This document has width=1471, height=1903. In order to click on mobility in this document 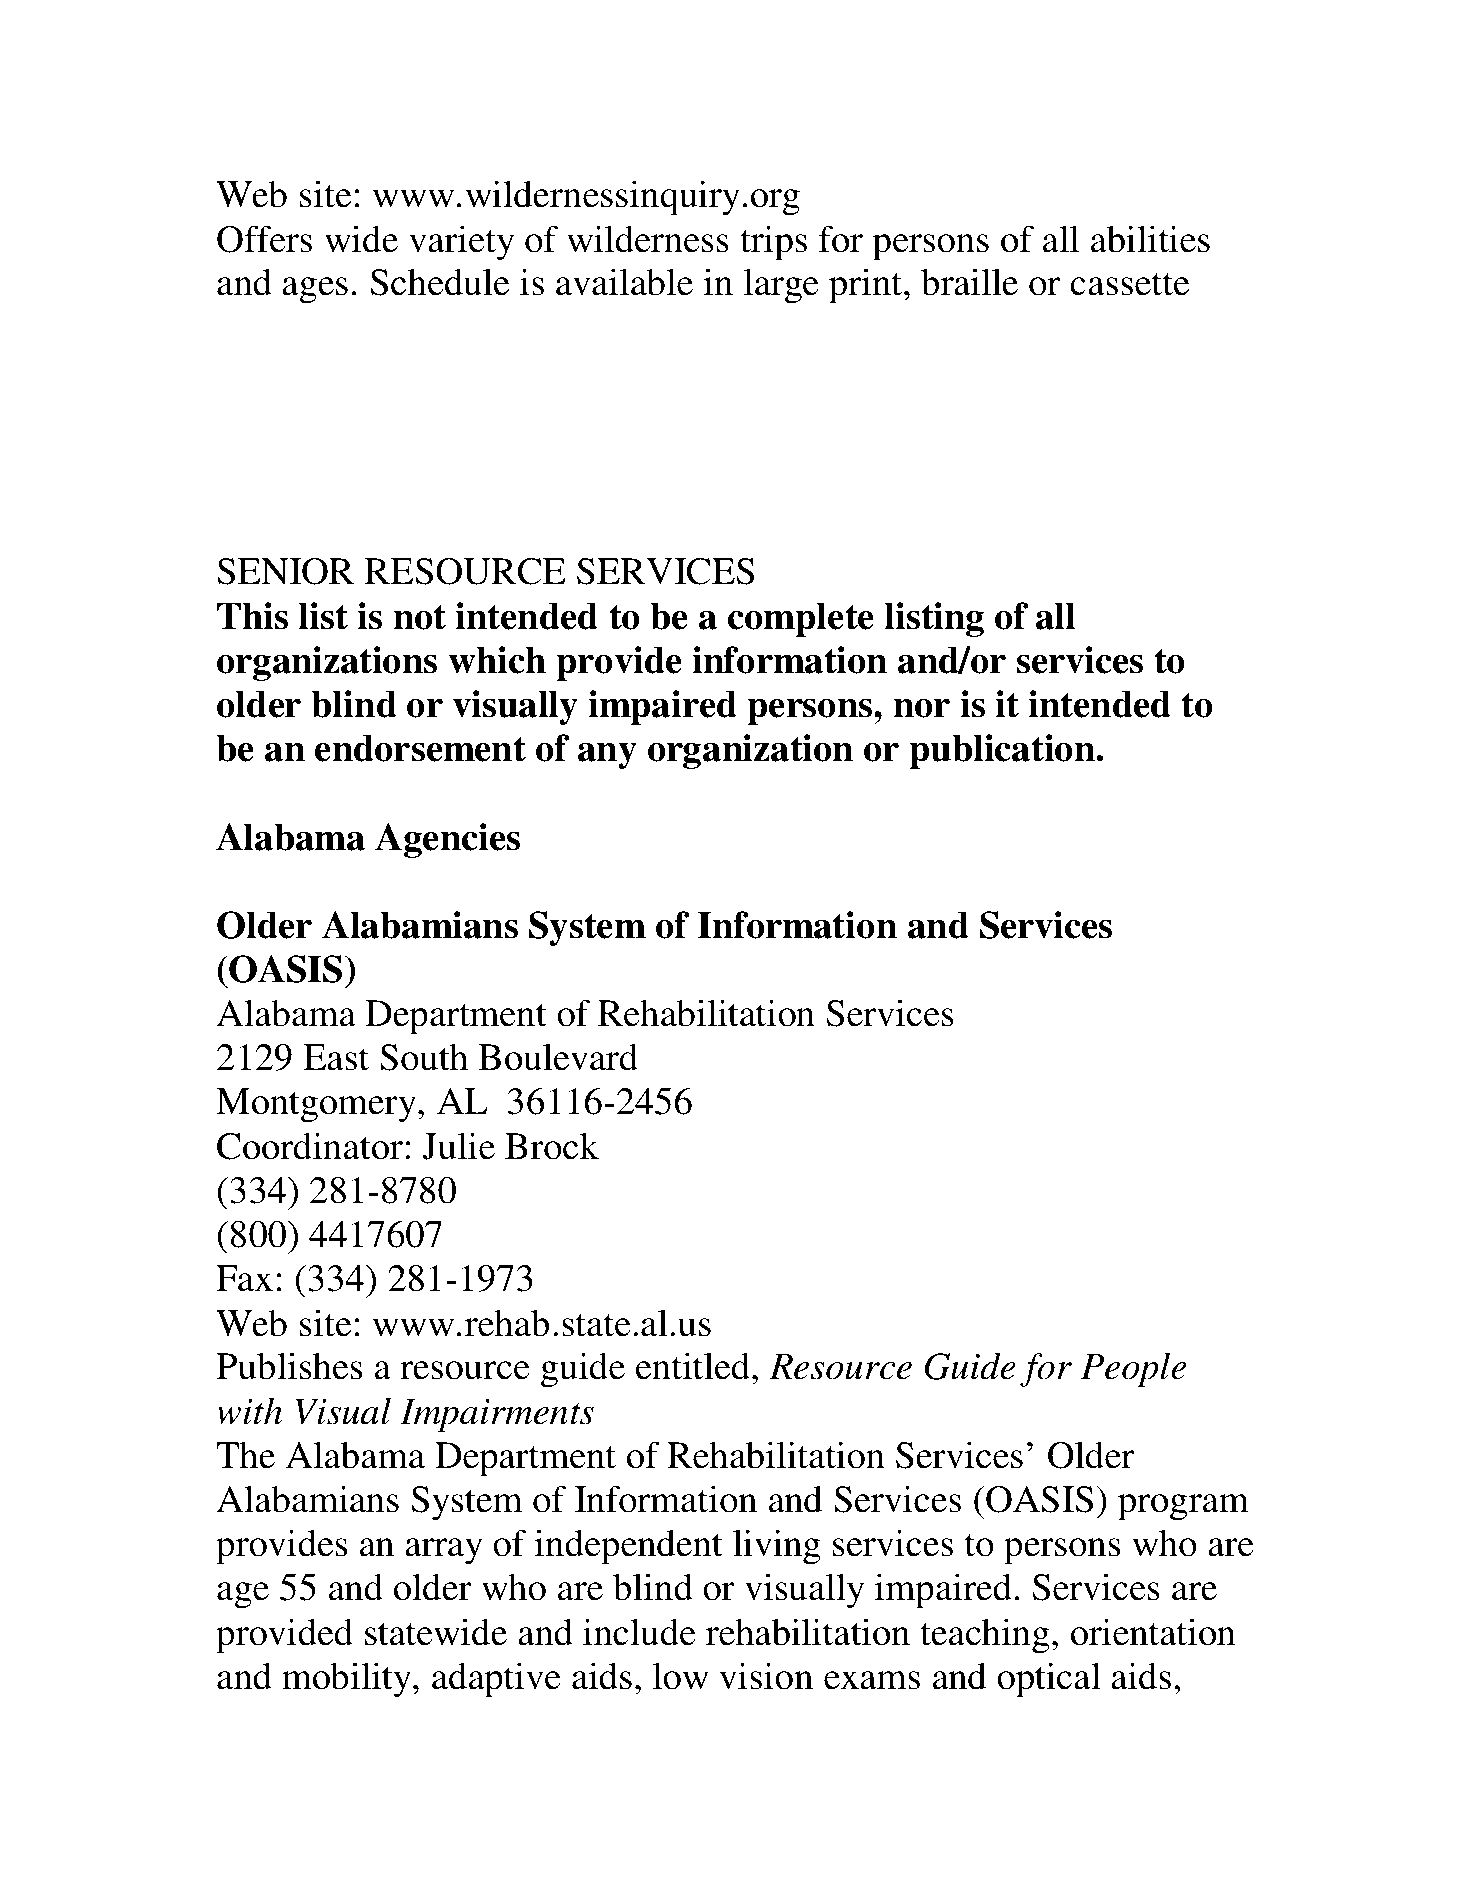, I will do `click(348, 1680)`.
